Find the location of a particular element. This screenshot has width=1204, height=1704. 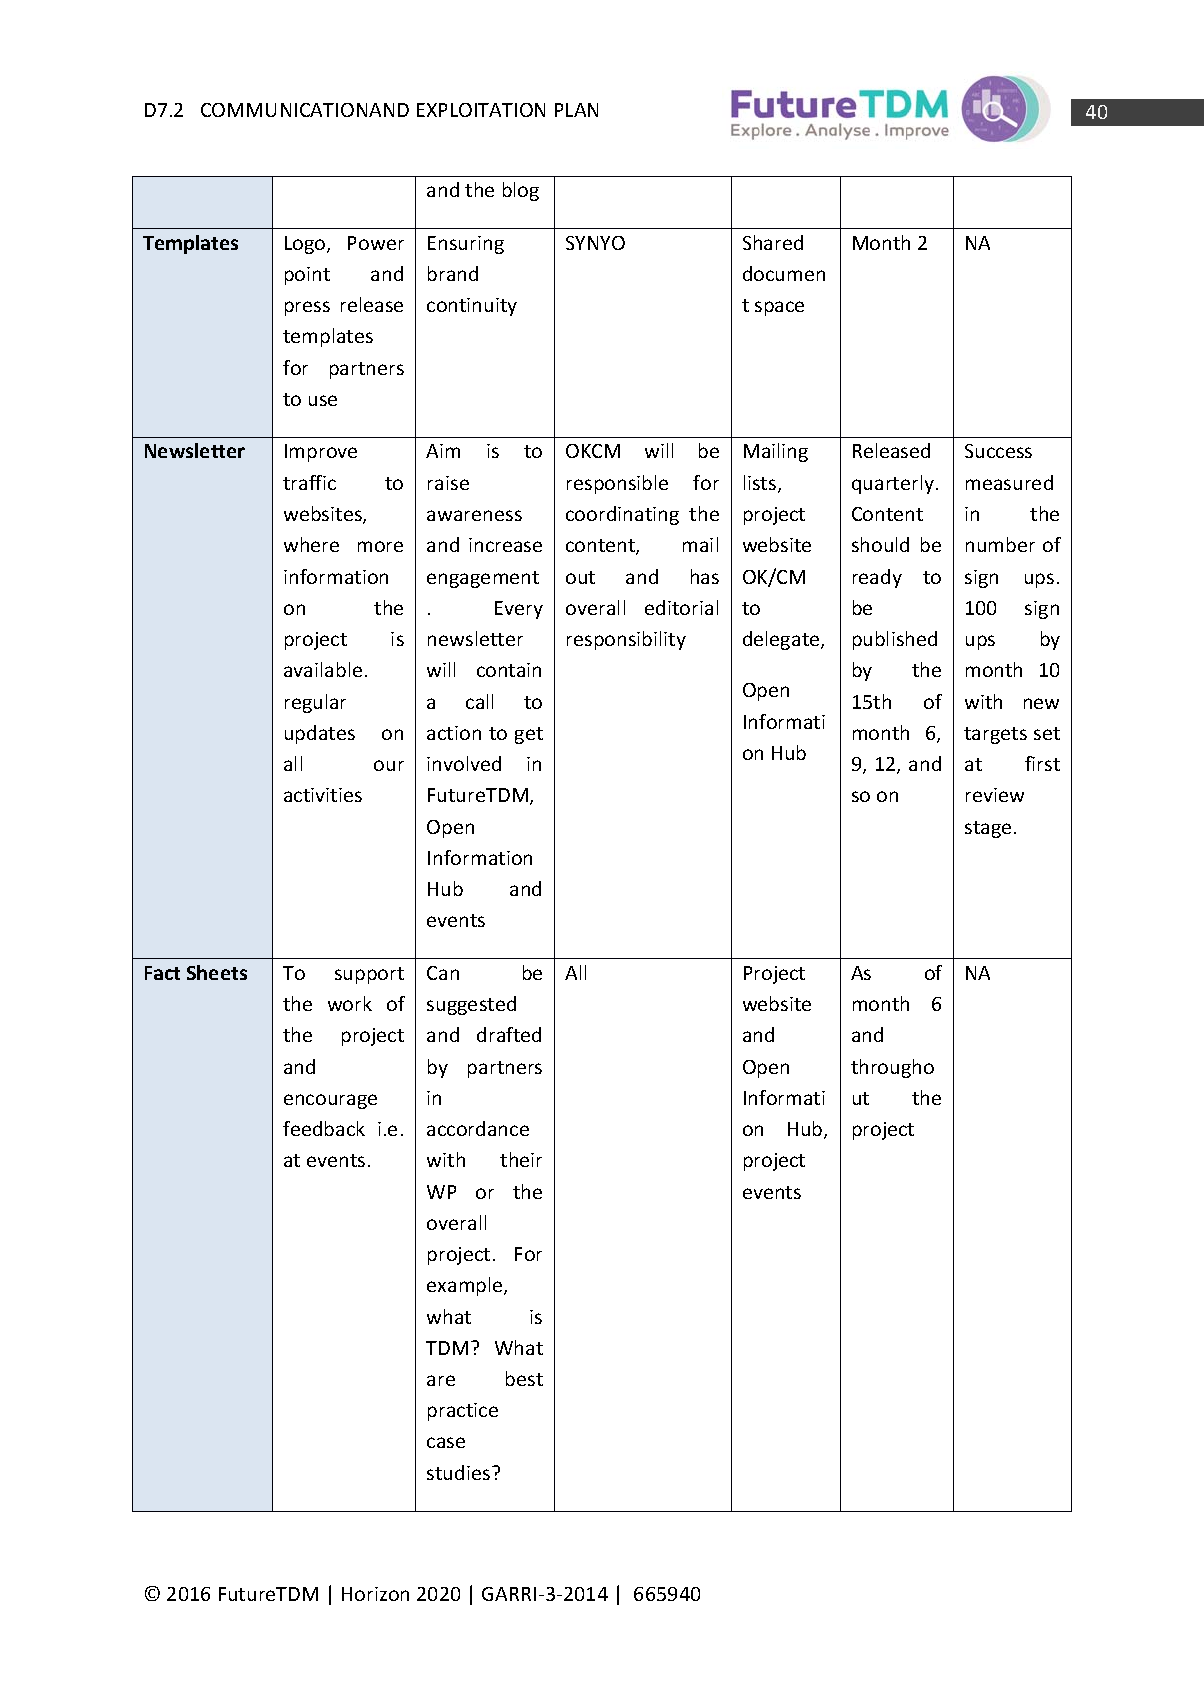

case is located at coordinates (446, 1442).
